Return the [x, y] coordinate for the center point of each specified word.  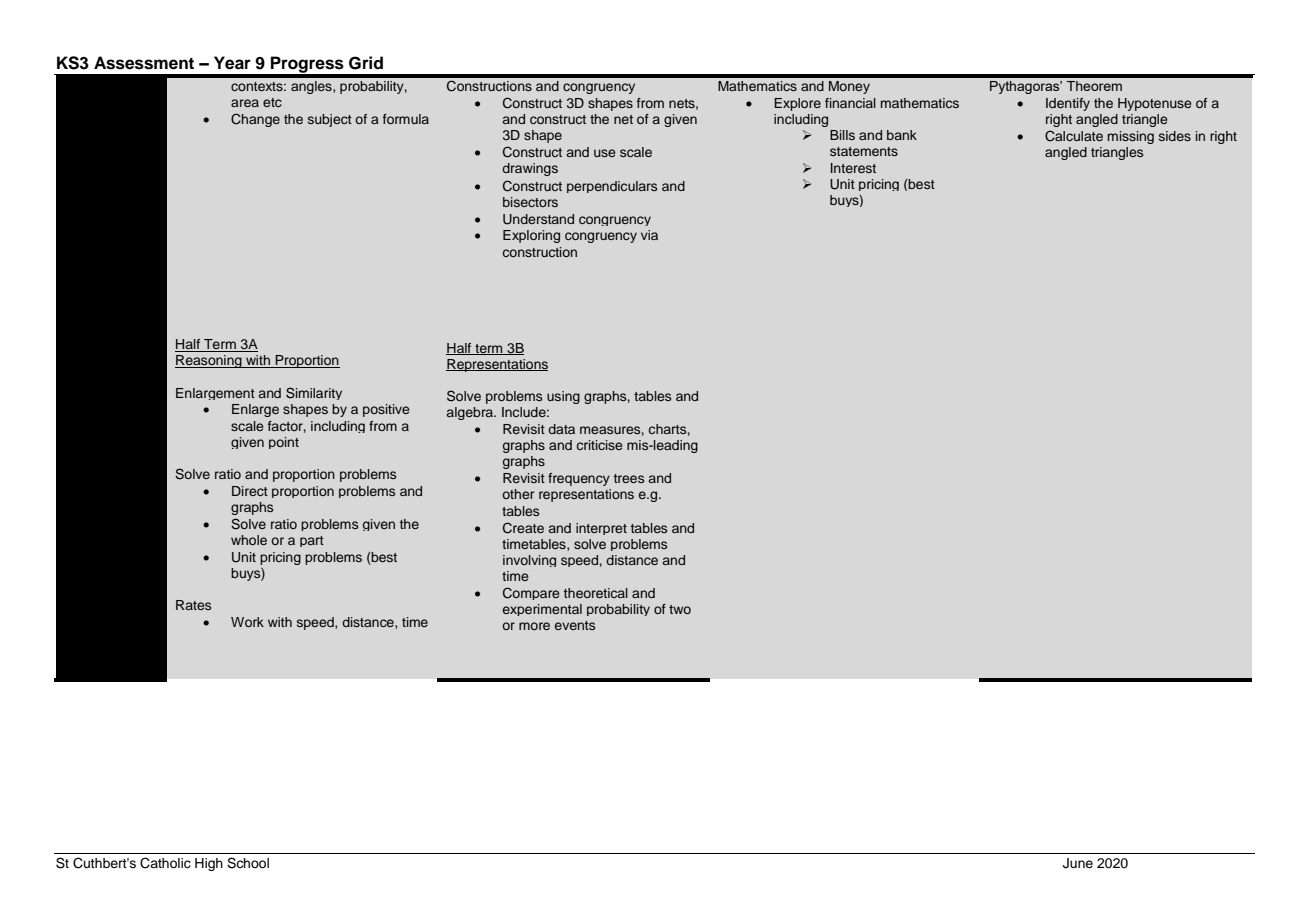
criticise [599, 445]
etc [272, 102]
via [649, 235]
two [680, 609]
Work [247, 622]
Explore [797, 104]
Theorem [1094, 86]
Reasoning [209, 361]
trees [629, 478]
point [284, 443]
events [575, 625]
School [248, 863]
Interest [853, 168]
